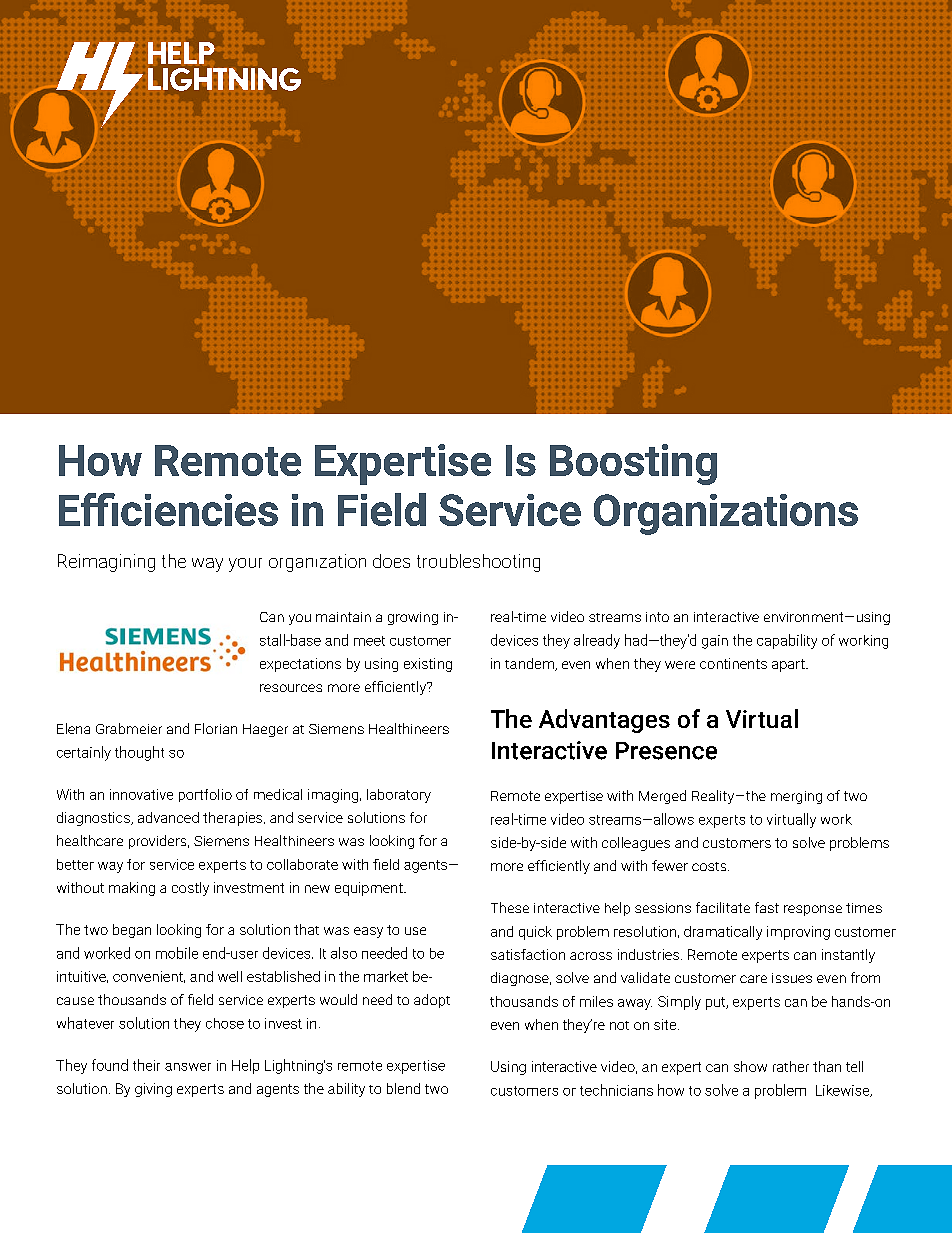  Describe the element at coordinates (710, 866) in the screenshot. I see `costs` at that location.
